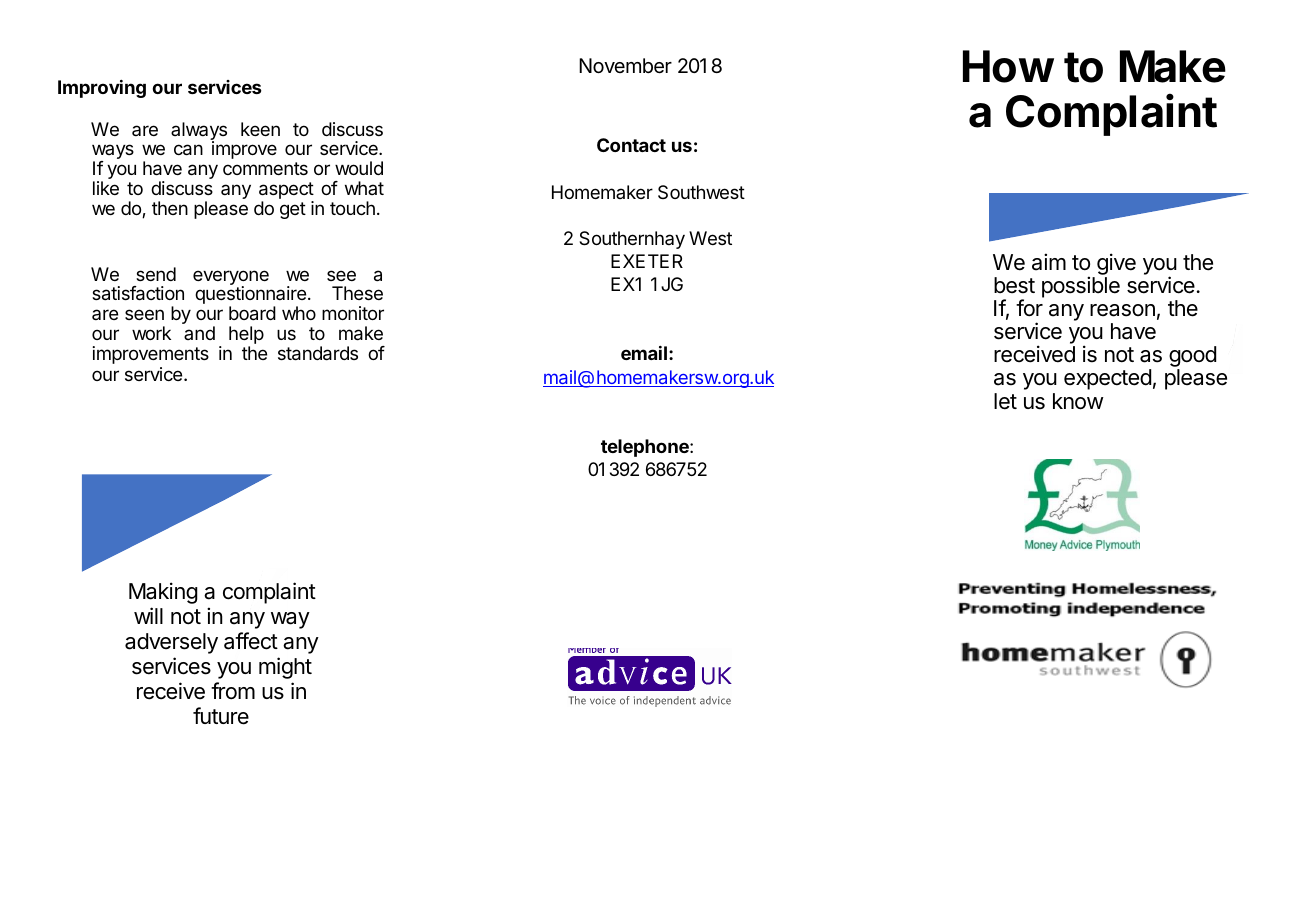 The image size is (1308, 924). Describe the element at coordinates (1081, 287) in the page. I see `possible` at that location.
